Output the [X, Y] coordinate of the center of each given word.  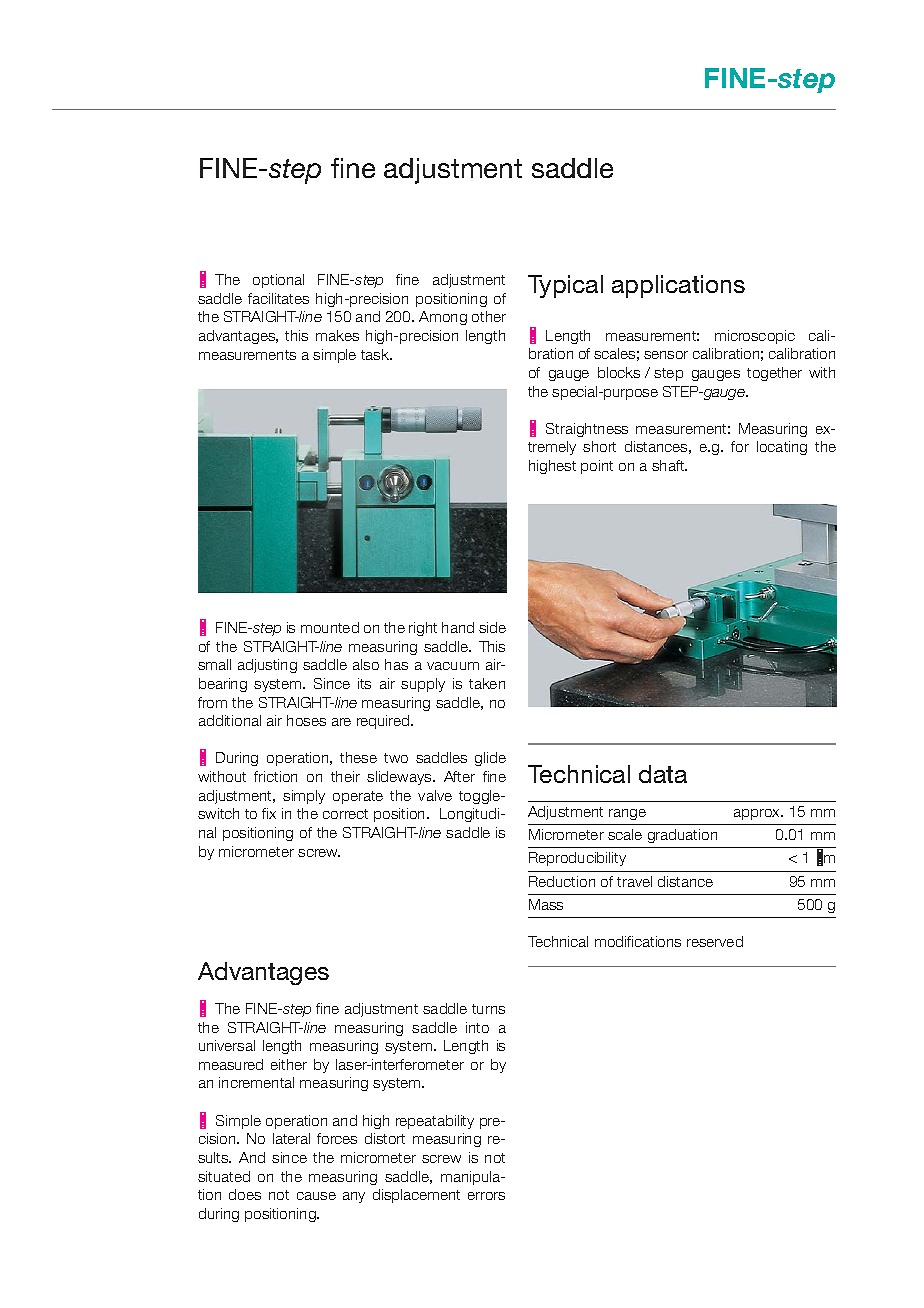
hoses [306, 720]
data [663, 774]
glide [490, 759]
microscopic [755, 337]
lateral [291, 1138]
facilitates [278, 298]
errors [486, 1196]
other [489, 316]
